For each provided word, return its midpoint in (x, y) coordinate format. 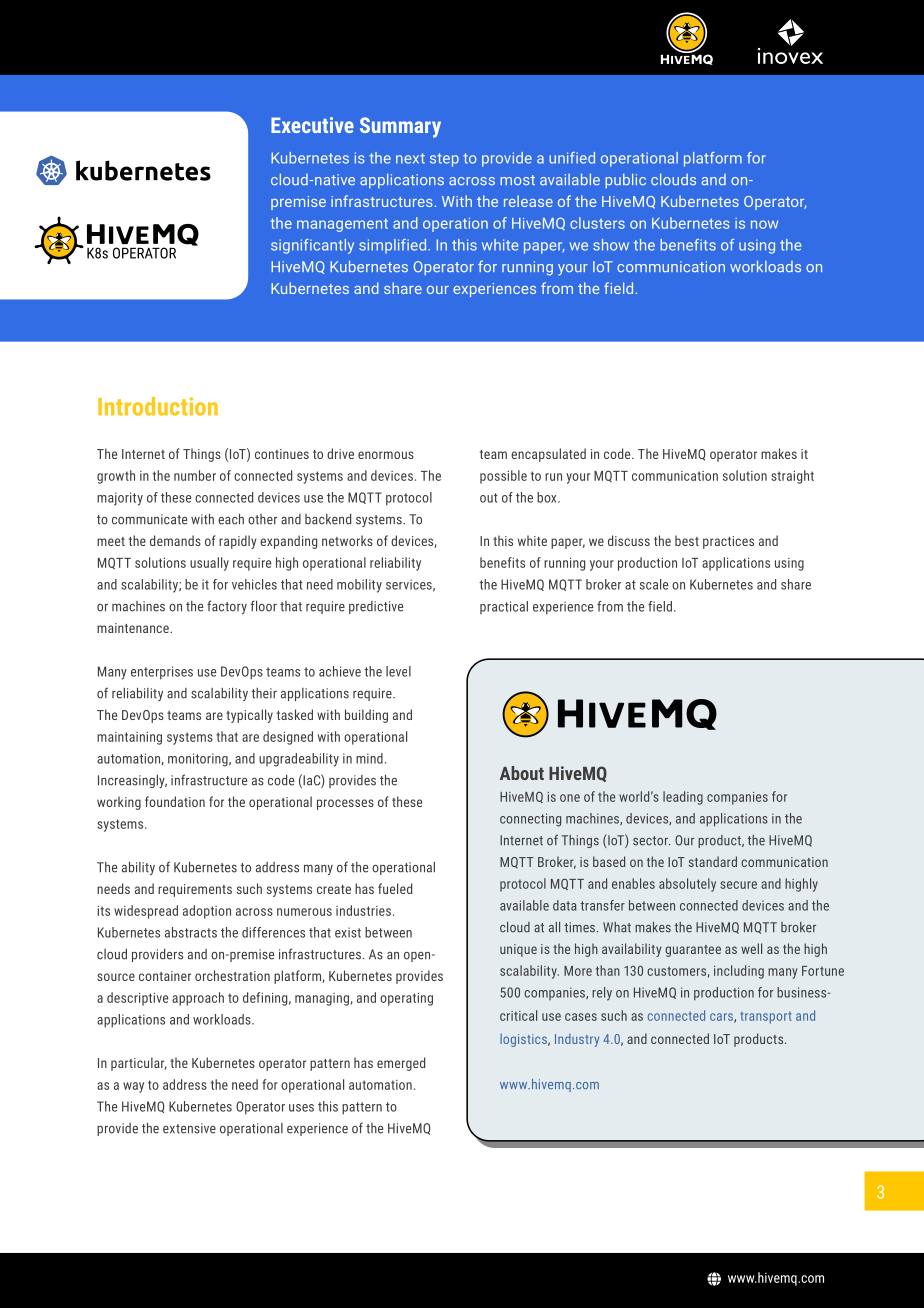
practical (504, 607)
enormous (386, 455)
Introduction (158, 406)
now (764, 224)
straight (792, 477)
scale (654, 584)
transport (766, 1018)
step (444, 160)
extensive (189, 1128)
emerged (401, 1064)
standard (713, 861)
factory (227, 607)
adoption (207, 912)
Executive (312, 125)
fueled (395, 888)
